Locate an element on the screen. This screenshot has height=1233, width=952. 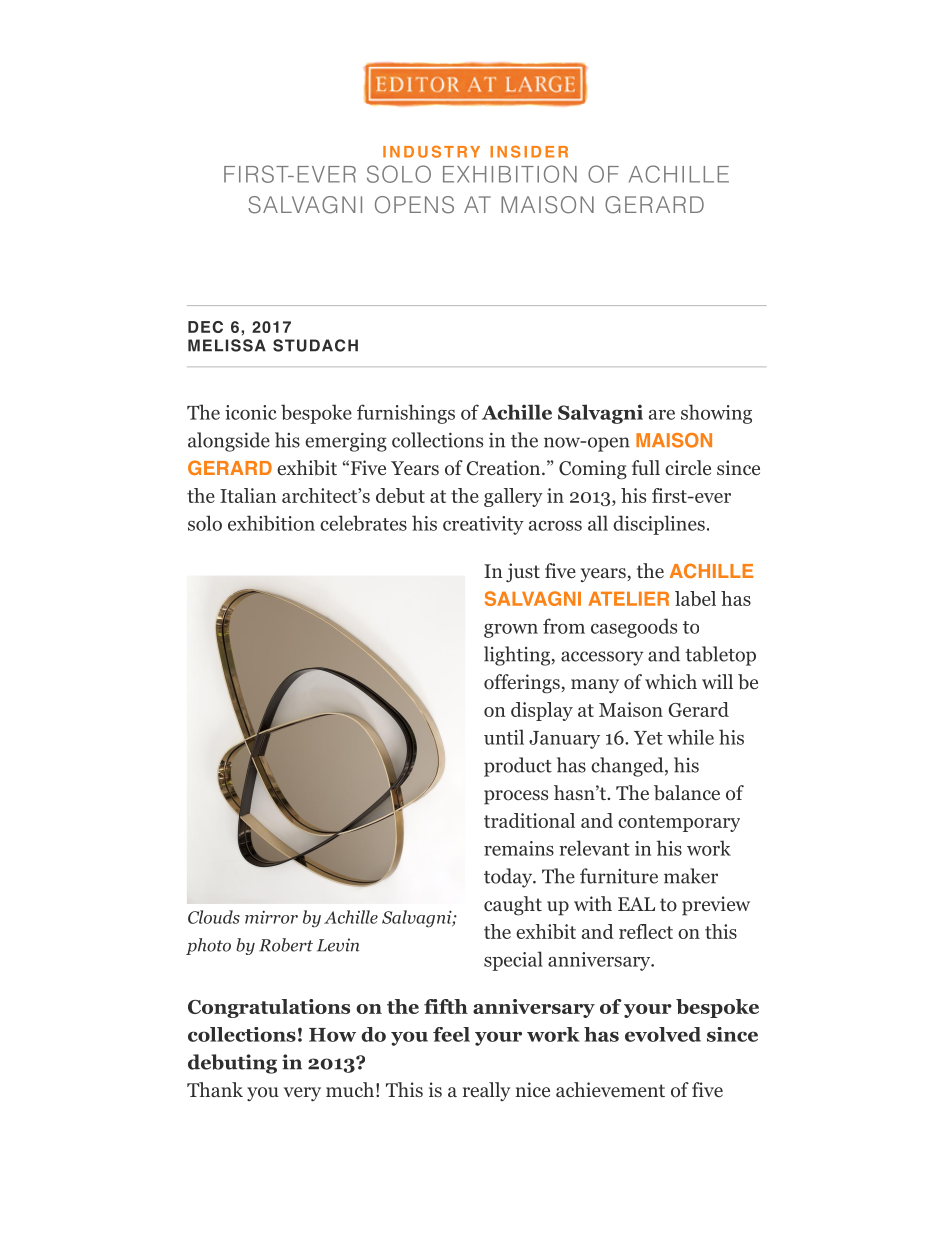
furnishings is located at coordinates (406, 414).
